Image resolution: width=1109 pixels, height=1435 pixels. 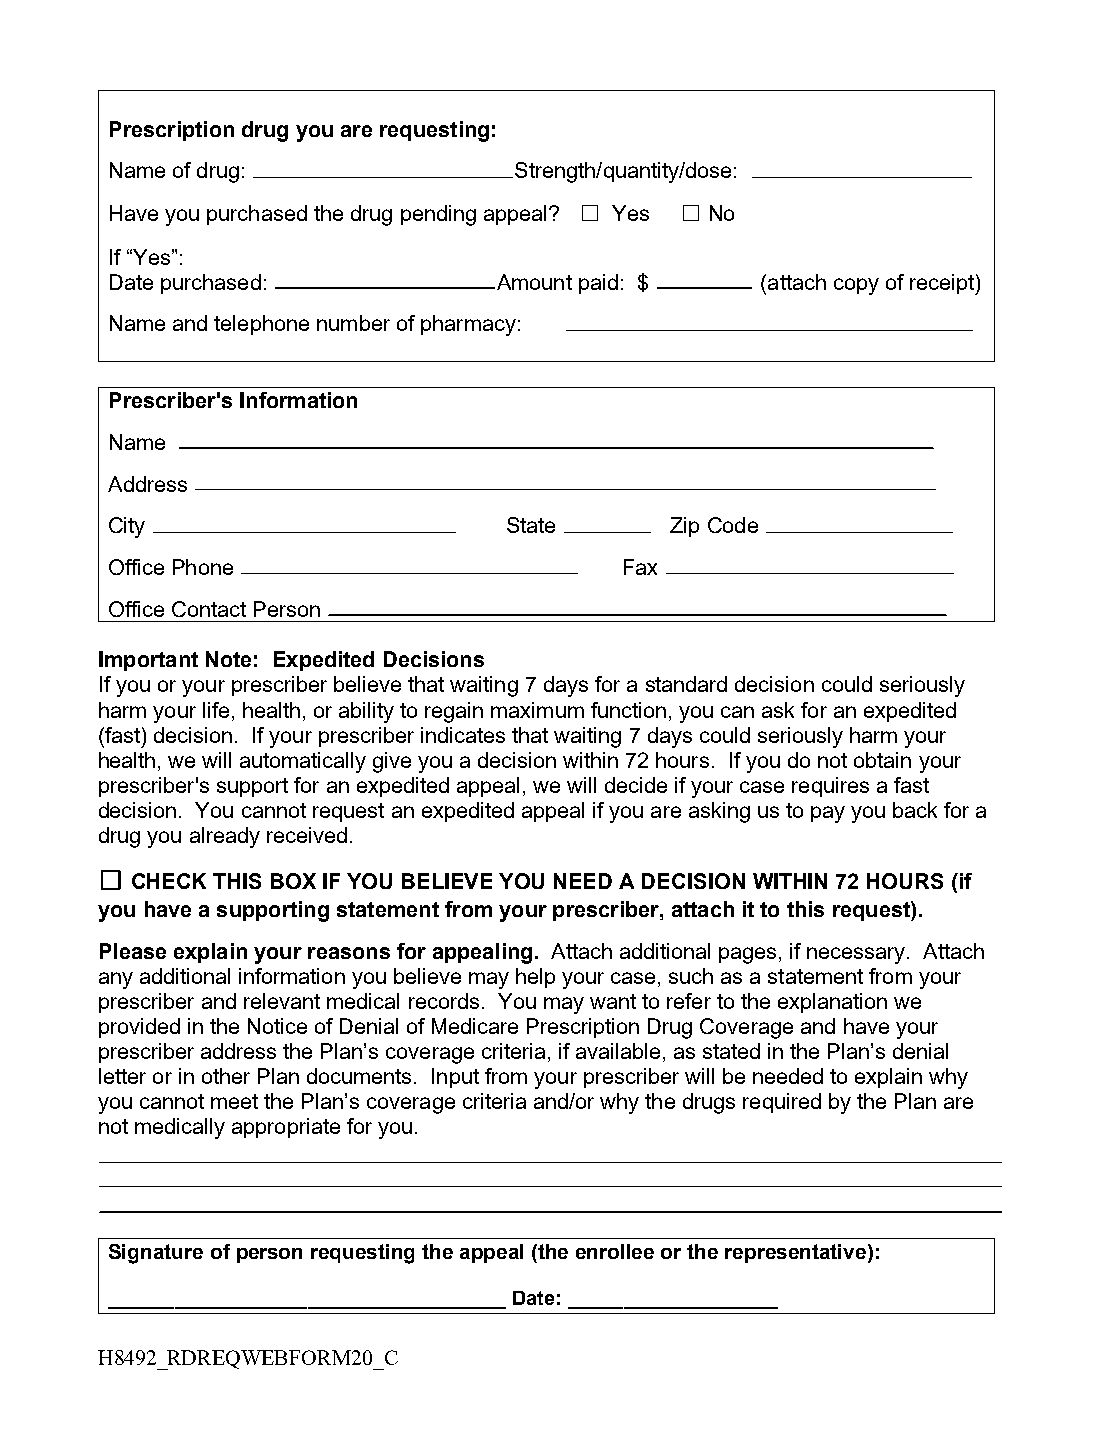 What do you see at coordinates (615, 1251) in the screenshot?
I see `enrollee` at bounding box center [615, 1251].
